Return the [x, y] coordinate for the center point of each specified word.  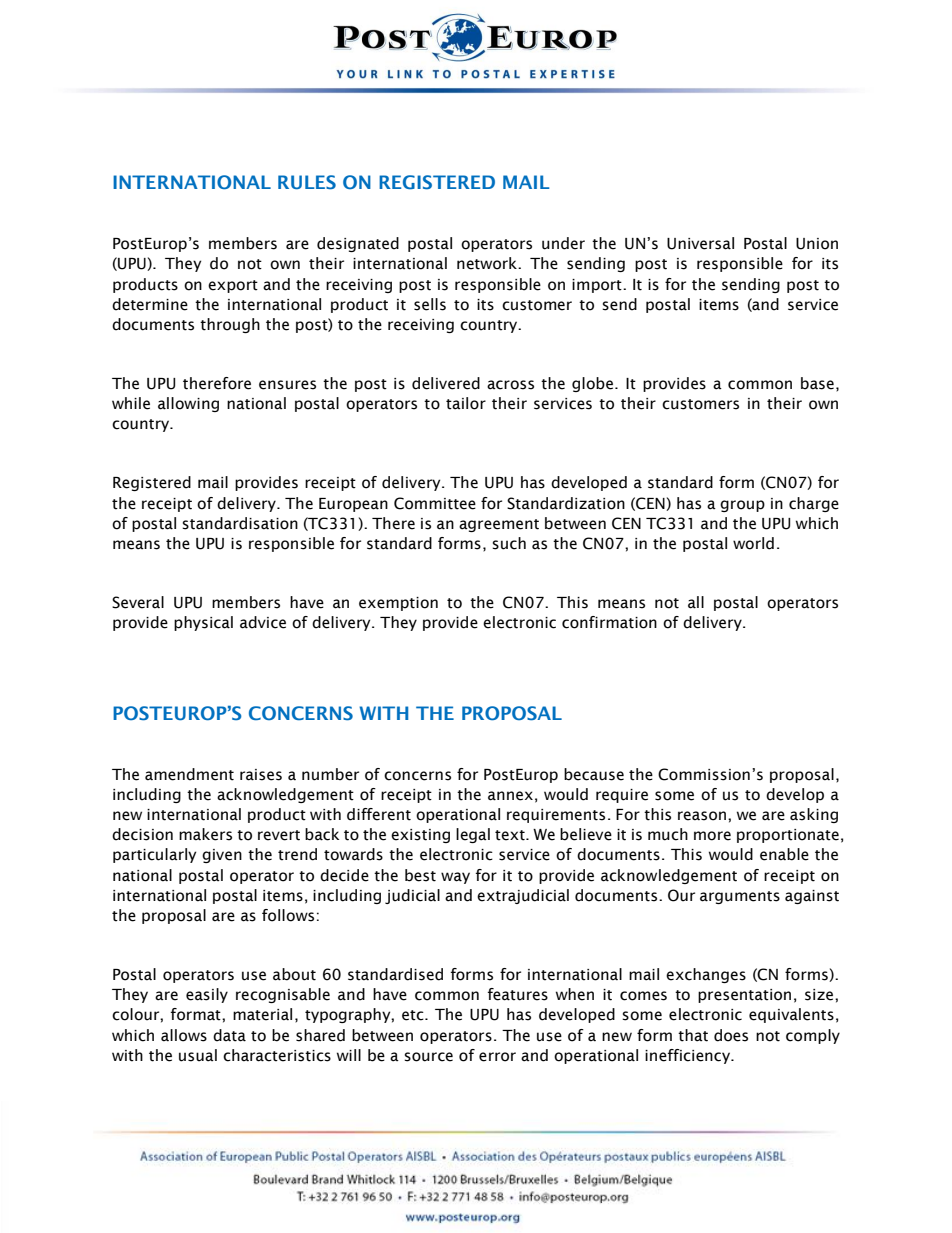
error [497, 1057]
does [731, 1035]
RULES [307, 182]
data [229, 1035]
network [488, 263]
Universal [700, 243]
